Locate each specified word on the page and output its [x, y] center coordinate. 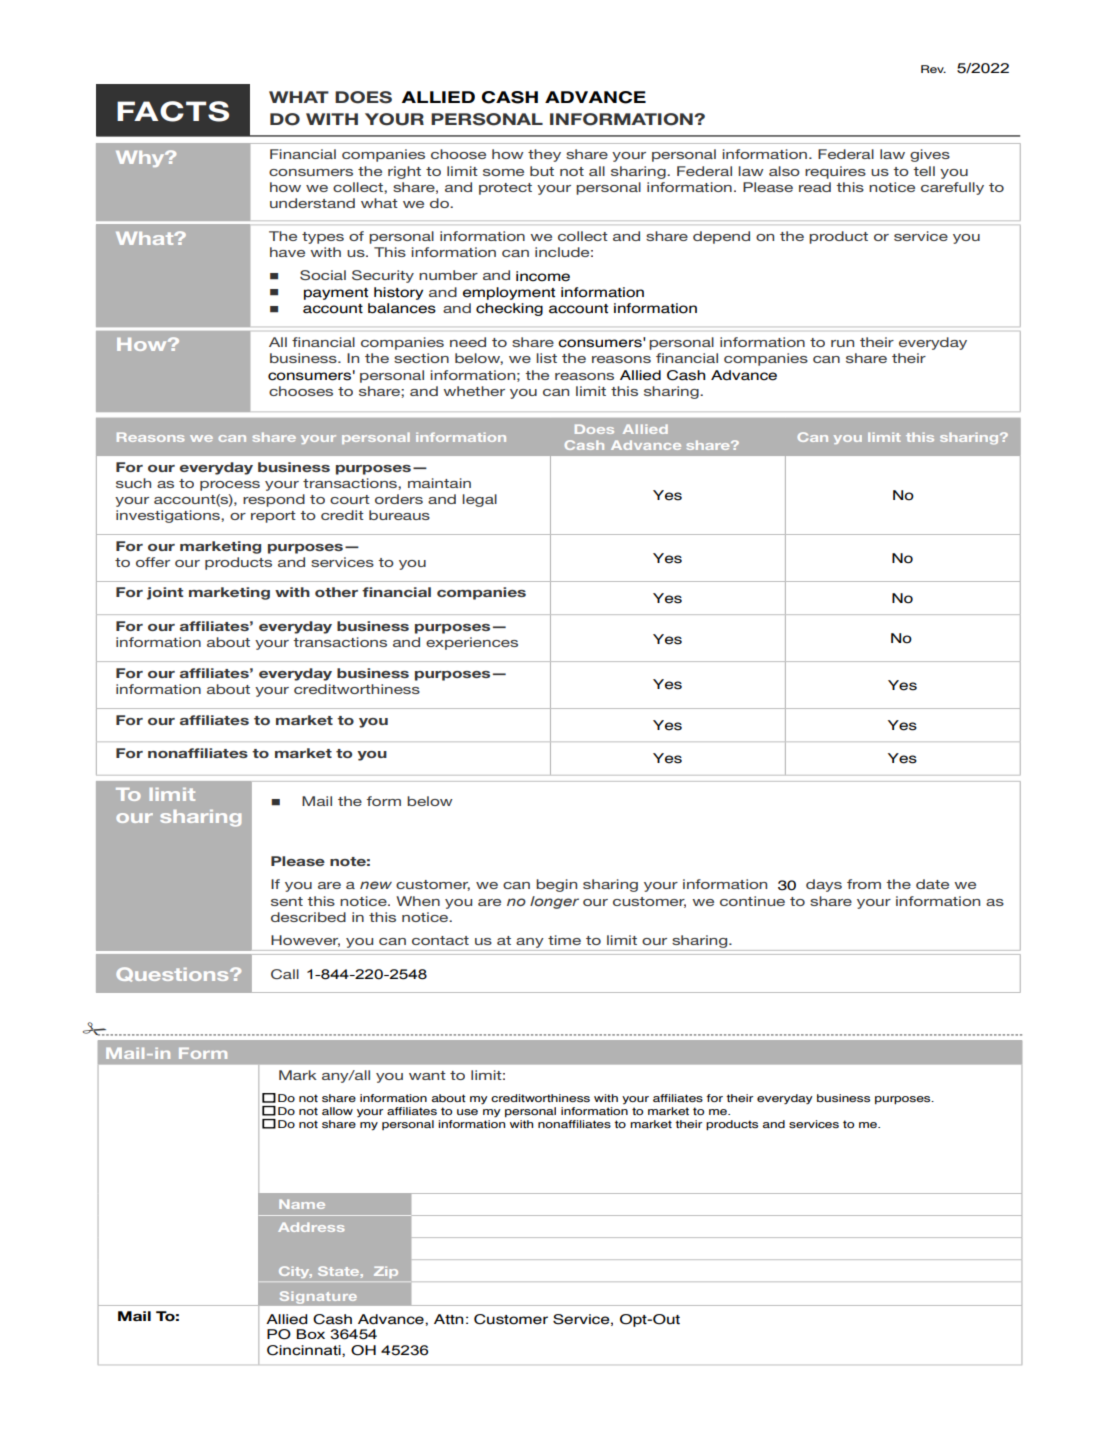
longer [554, 902]
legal [479, 500]
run [842, 343]
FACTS [173, 111]
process [230, 486]
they [544, 155]
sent [287, 901]
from [864, 884]
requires [835, 172]
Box [310, 1334]
